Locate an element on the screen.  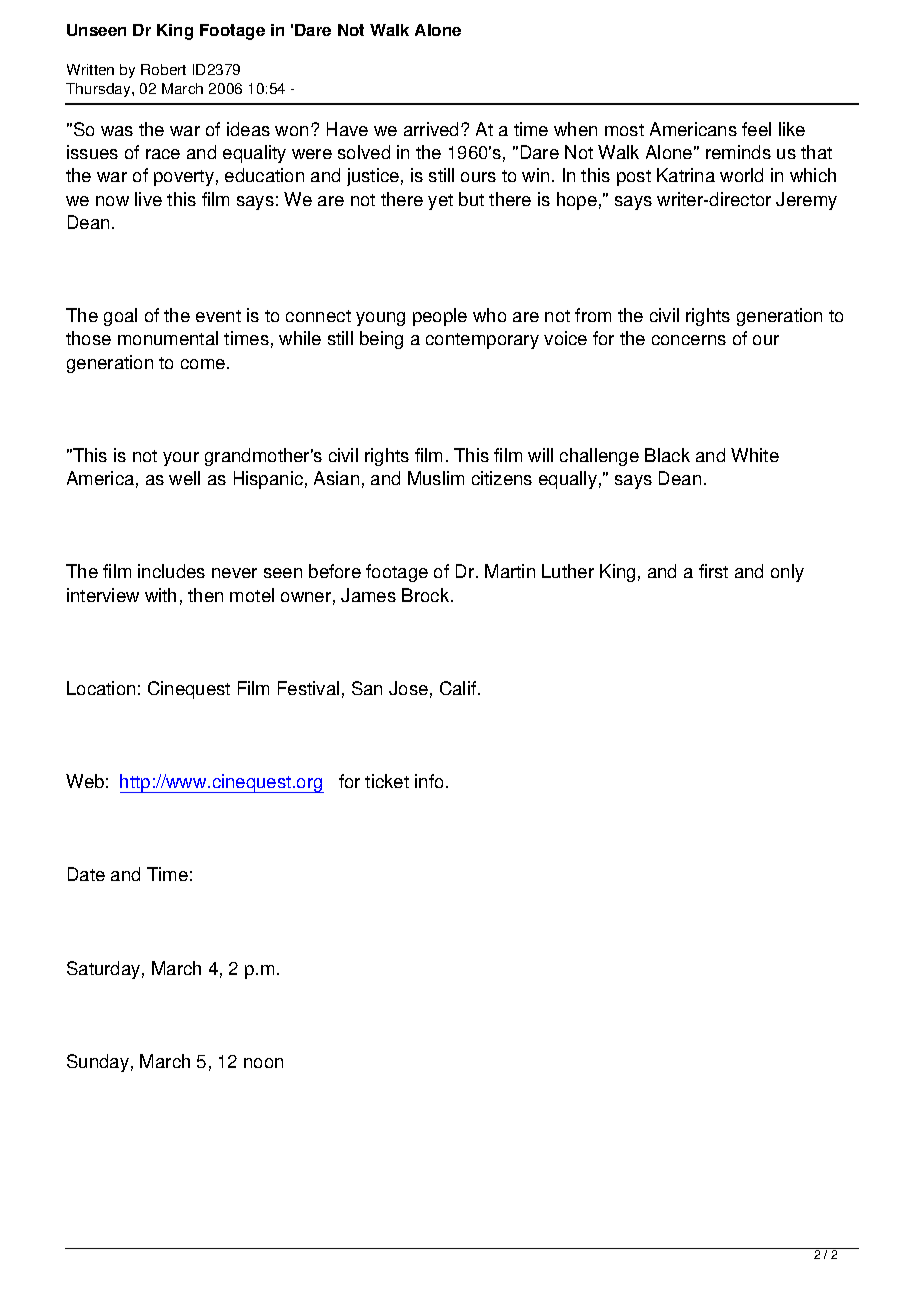
info is located at coordinates (429, 781).
